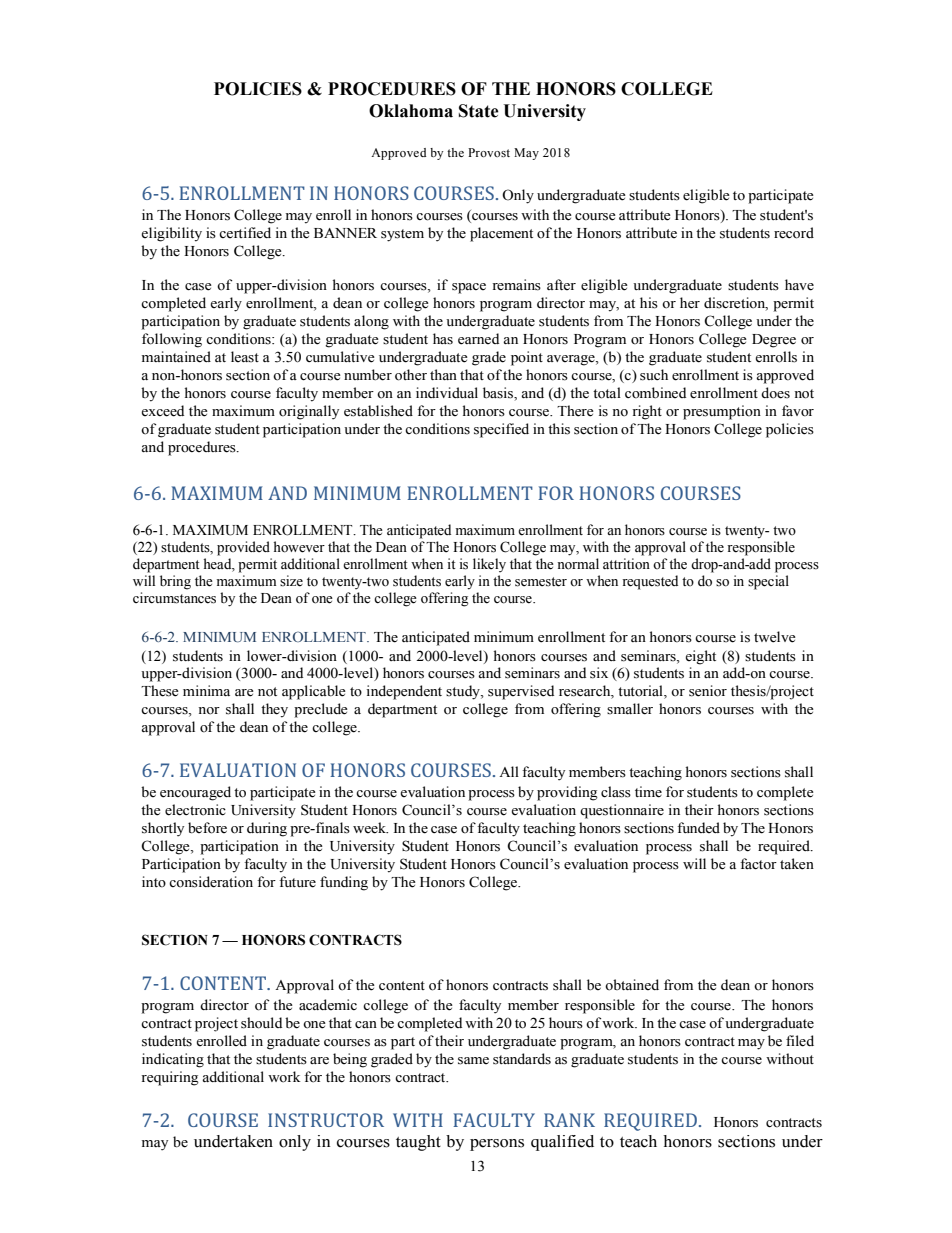 The width and height of the screenshot is (952, 1233). Describe the element at coordinates (567, 793) in the screenshot. I see `providing` at that location.
